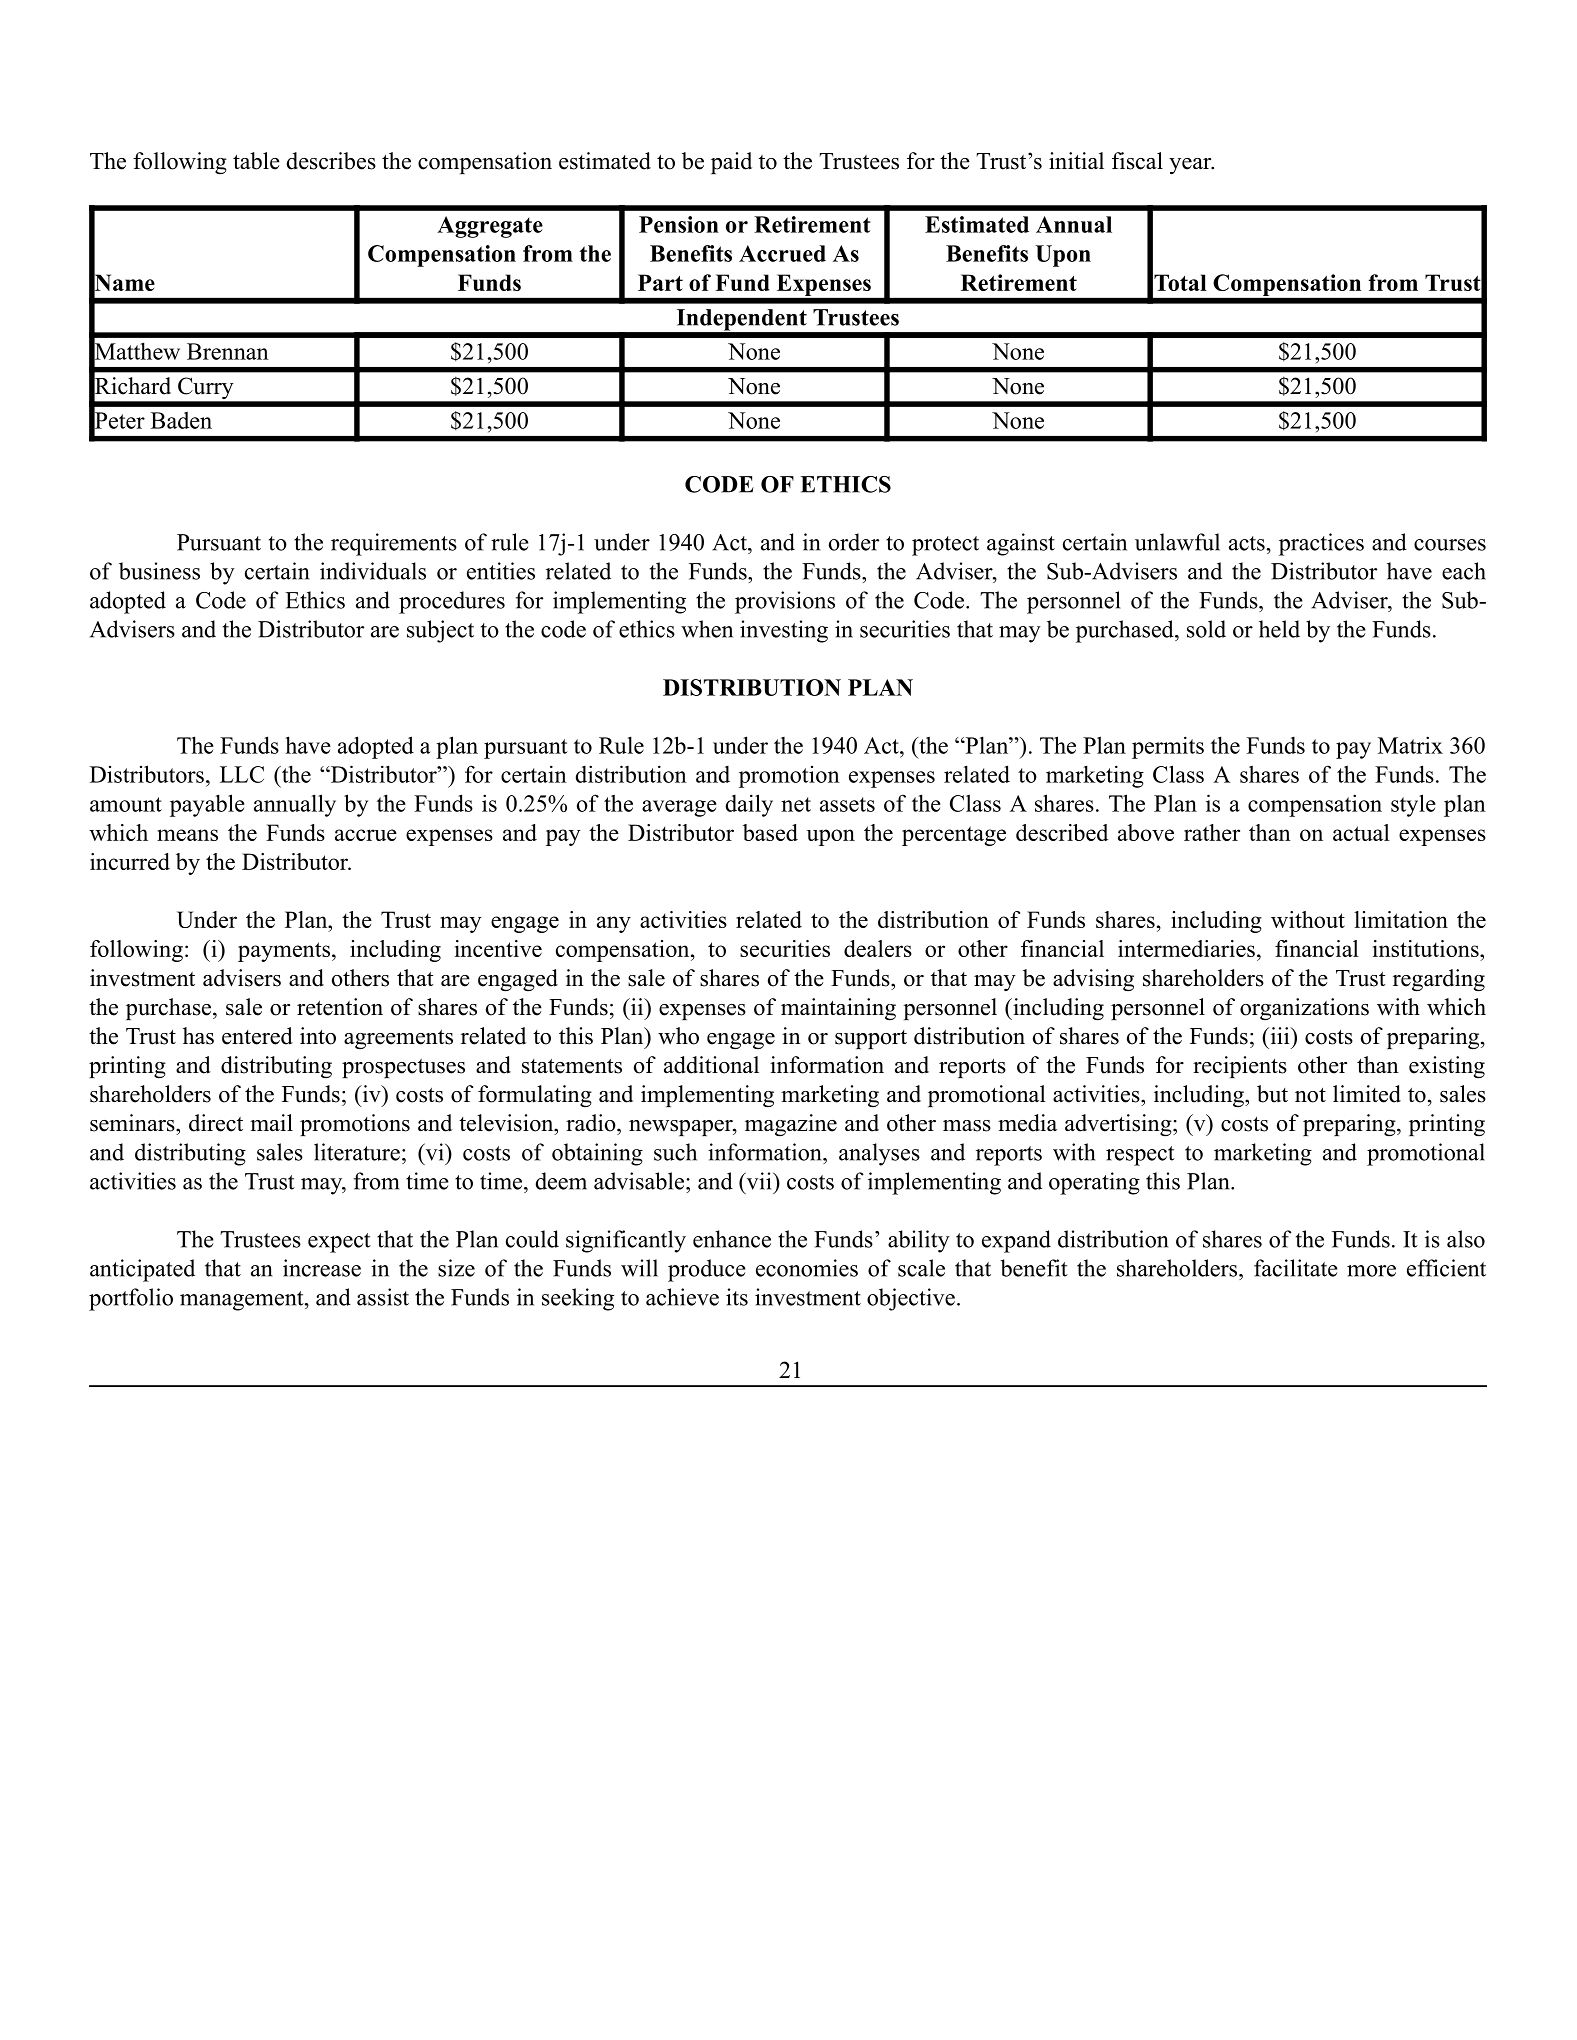  I want to click on order, so click(854, 542).
